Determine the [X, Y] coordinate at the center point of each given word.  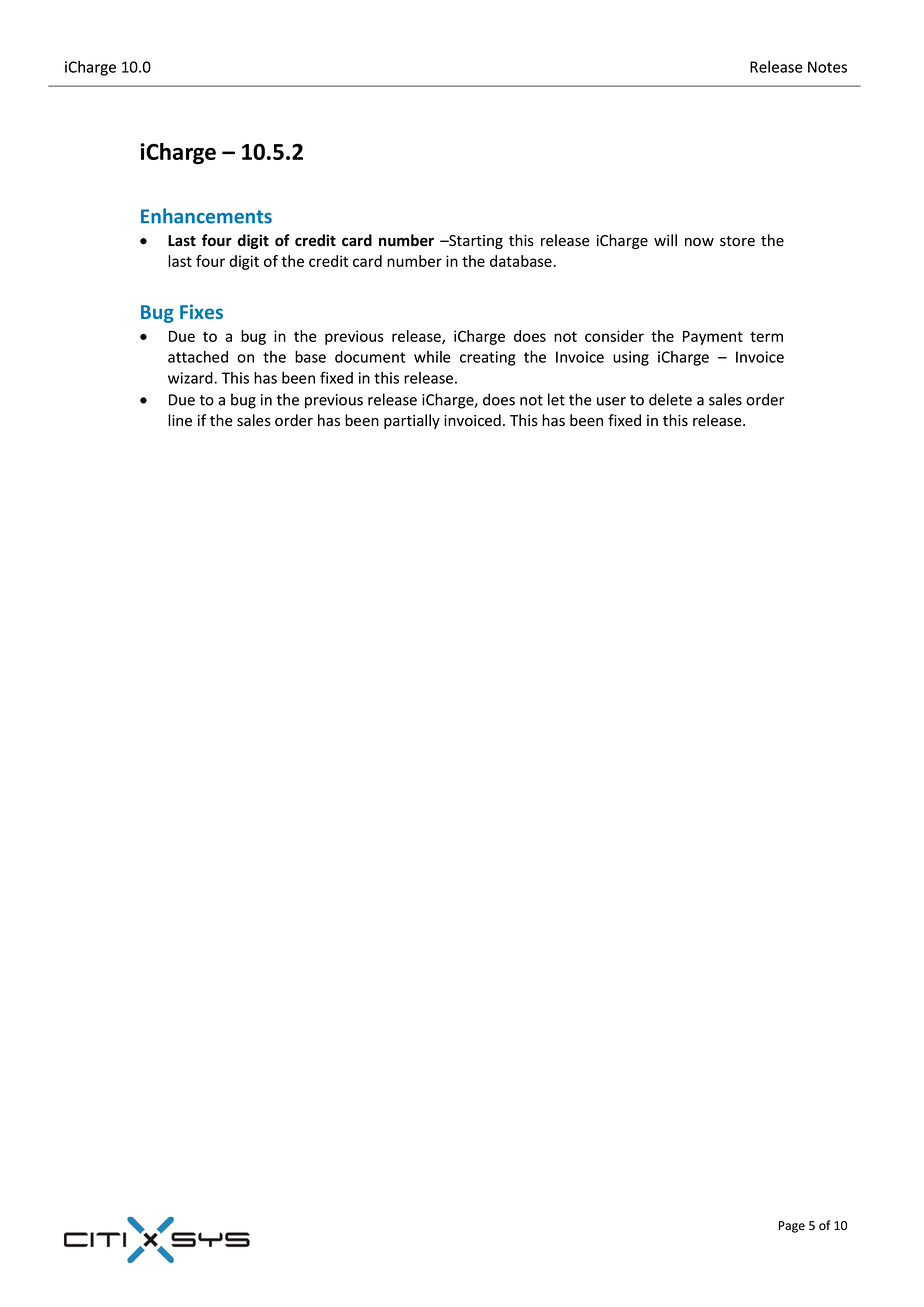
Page [792, 1227]
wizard [191, 378]
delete [670, 399]
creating [488, 358]
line [180, 420]
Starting [475, 242]
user [611, 401]
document [370, 357]
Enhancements [206, 216]
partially [412, 421]
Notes [827, 67]
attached [198, 357]
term [766, 336]
